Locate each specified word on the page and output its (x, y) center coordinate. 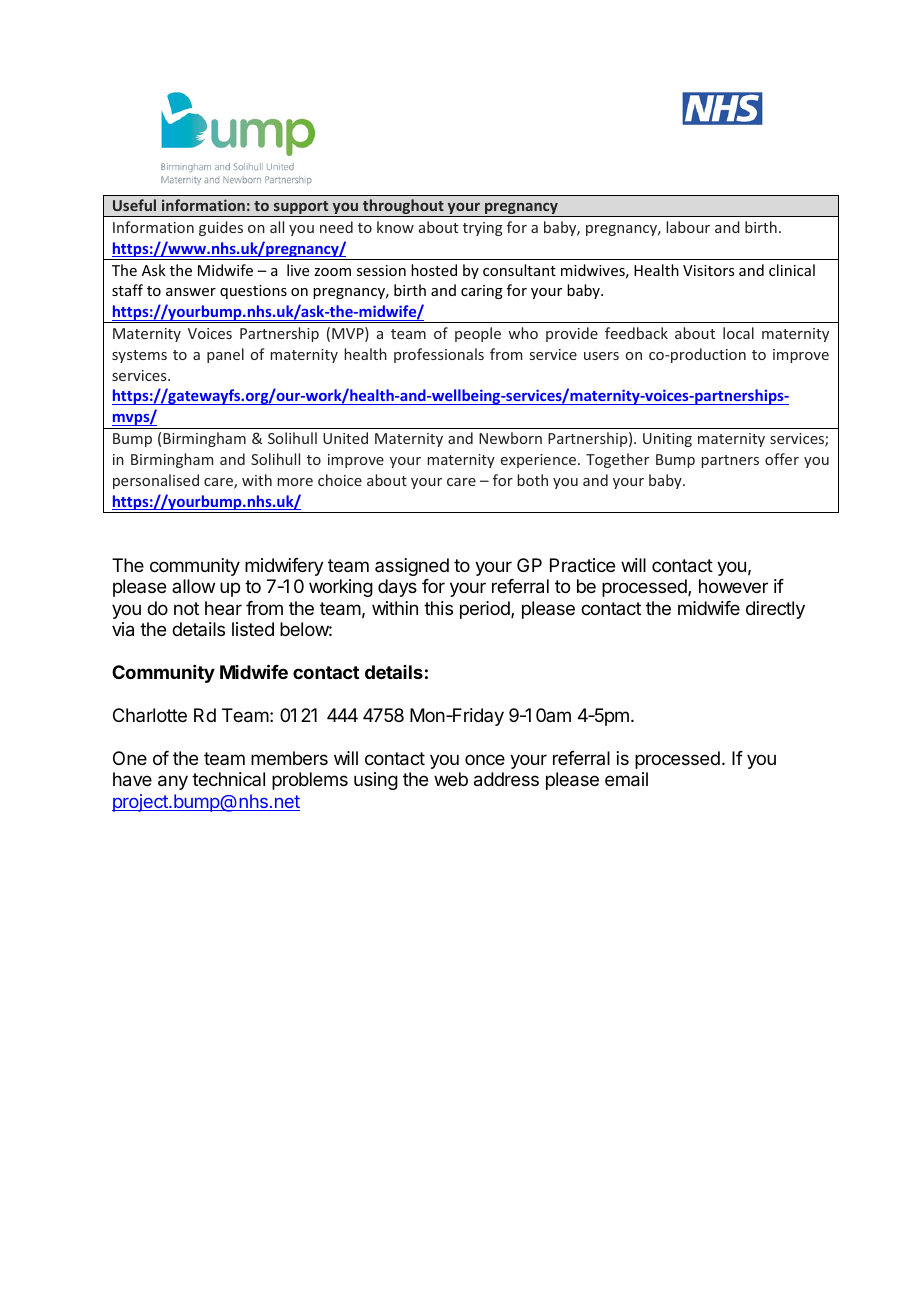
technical (228, 779)
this (438, 608)
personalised (156, 481)
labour (688, 227)
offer (782, 459)
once (485, 759)
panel (225, 355)
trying (483, 229)
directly (775, 610)
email (626, 779)
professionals (439, 355)
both (532, 480)
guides (221, 228)
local (738, 333)
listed (253, 629)
